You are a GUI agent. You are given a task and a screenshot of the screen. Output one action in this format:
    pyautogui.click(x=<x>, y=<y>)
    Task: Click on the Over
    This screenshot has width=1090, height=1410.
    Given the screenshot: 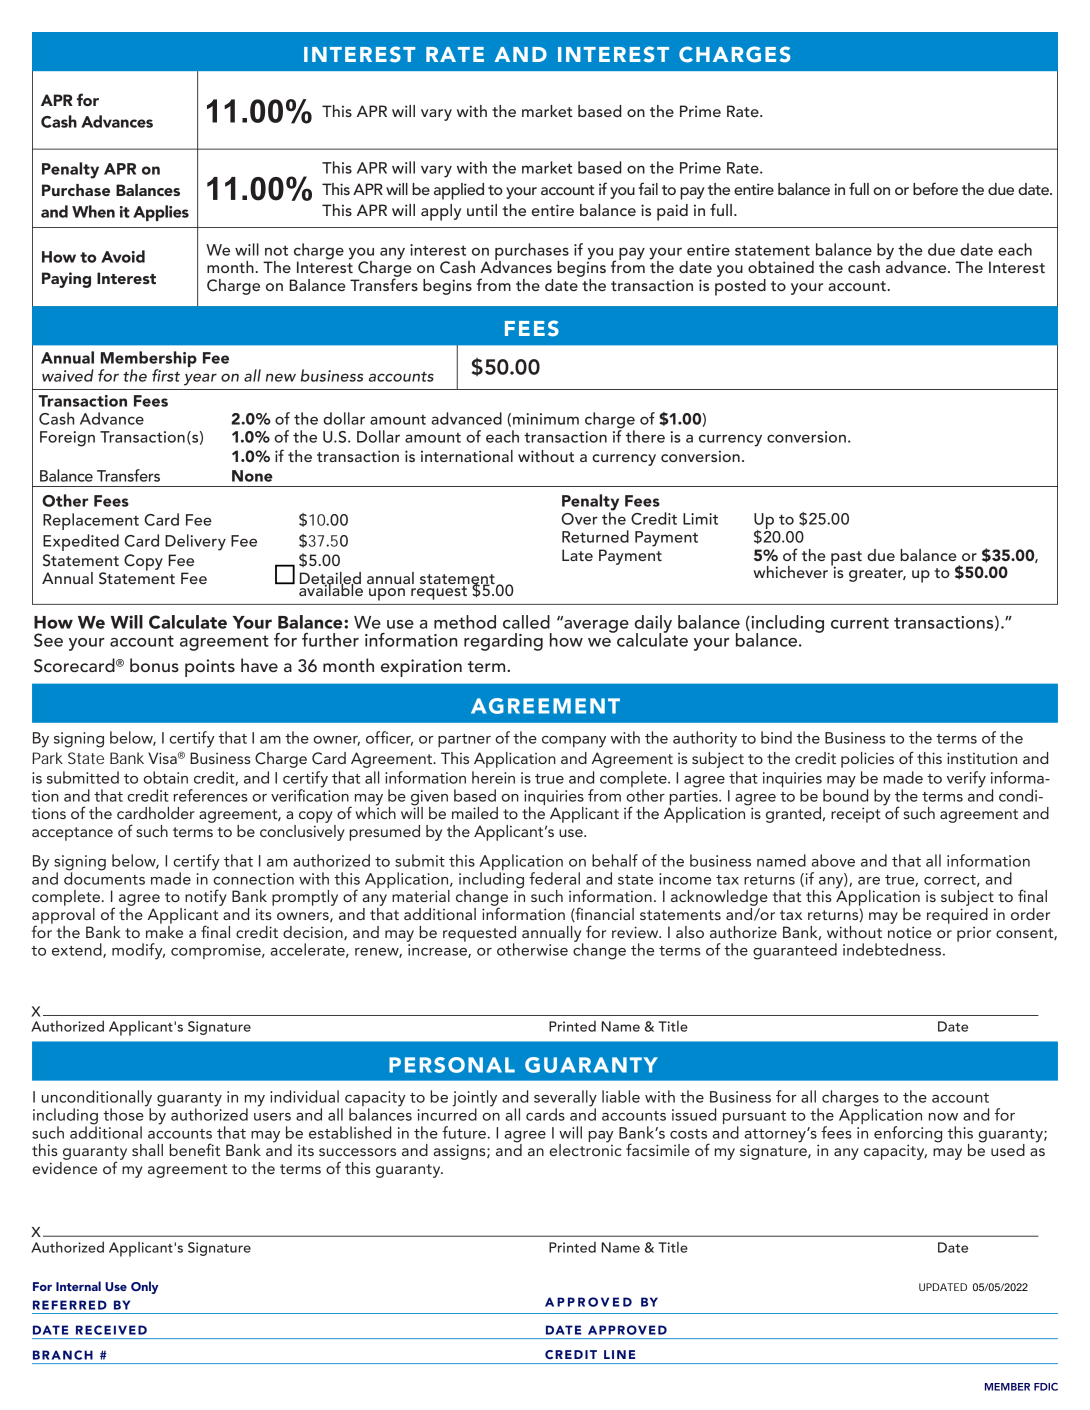 What is the action you would take?
    pyautogui.click(x=579, y=519)
